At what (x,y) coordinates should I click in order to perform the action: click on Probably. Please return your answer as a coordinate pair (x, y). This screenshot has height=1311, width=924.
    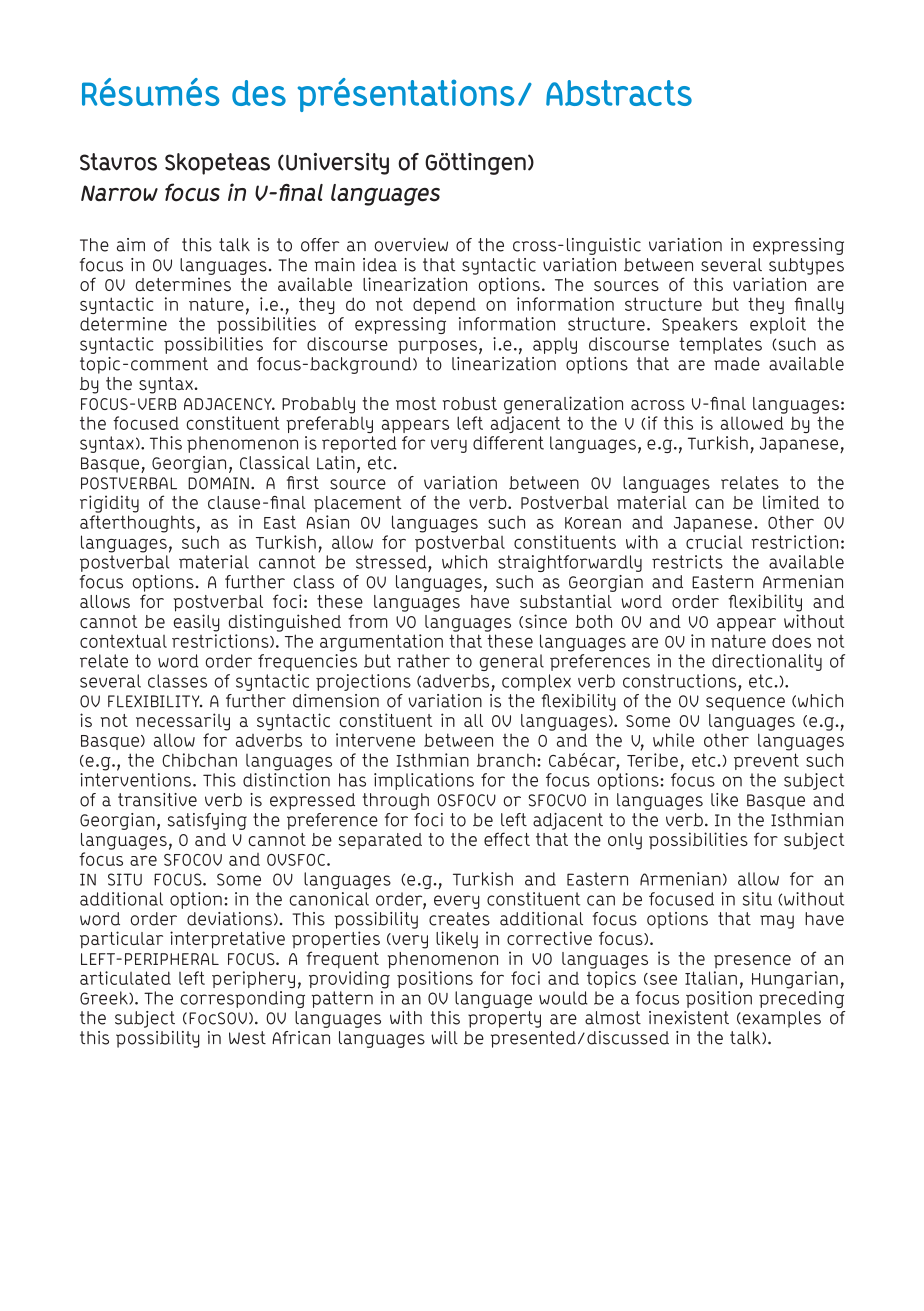
    Looking at the image, I should click on (318, 405).
